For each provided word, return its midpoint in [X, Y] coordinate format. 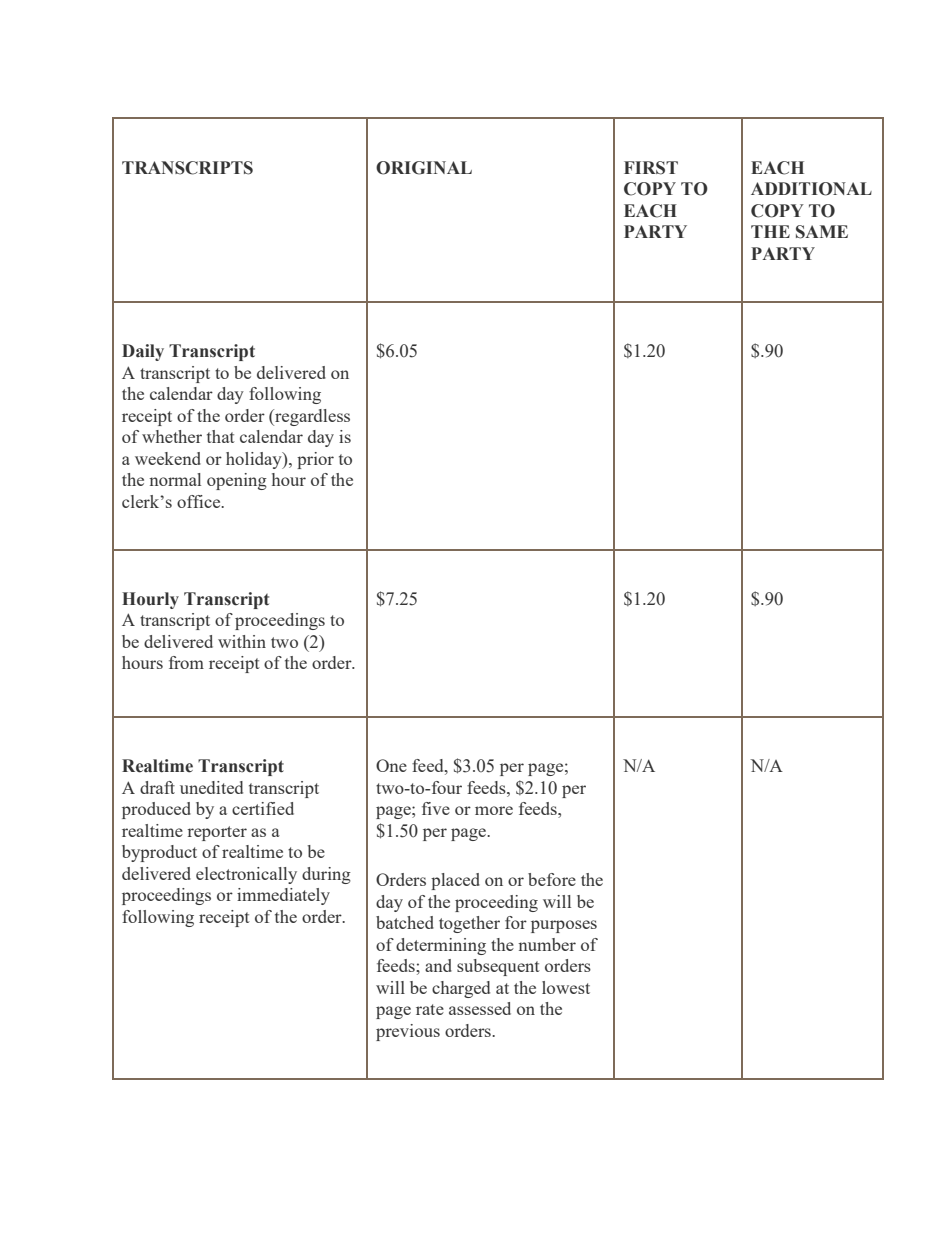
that [221, 436]
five [436, 808]
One [391, 765]
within [242, 641]
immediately [283, 896]
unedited [211, 787]
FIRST [651, 168]
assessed [480, 1008]
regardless [311, 417]
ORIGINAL [424, 168]
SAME [822, 232]
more [494, 810]
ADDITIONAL [811, 189]
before [552, 879]
